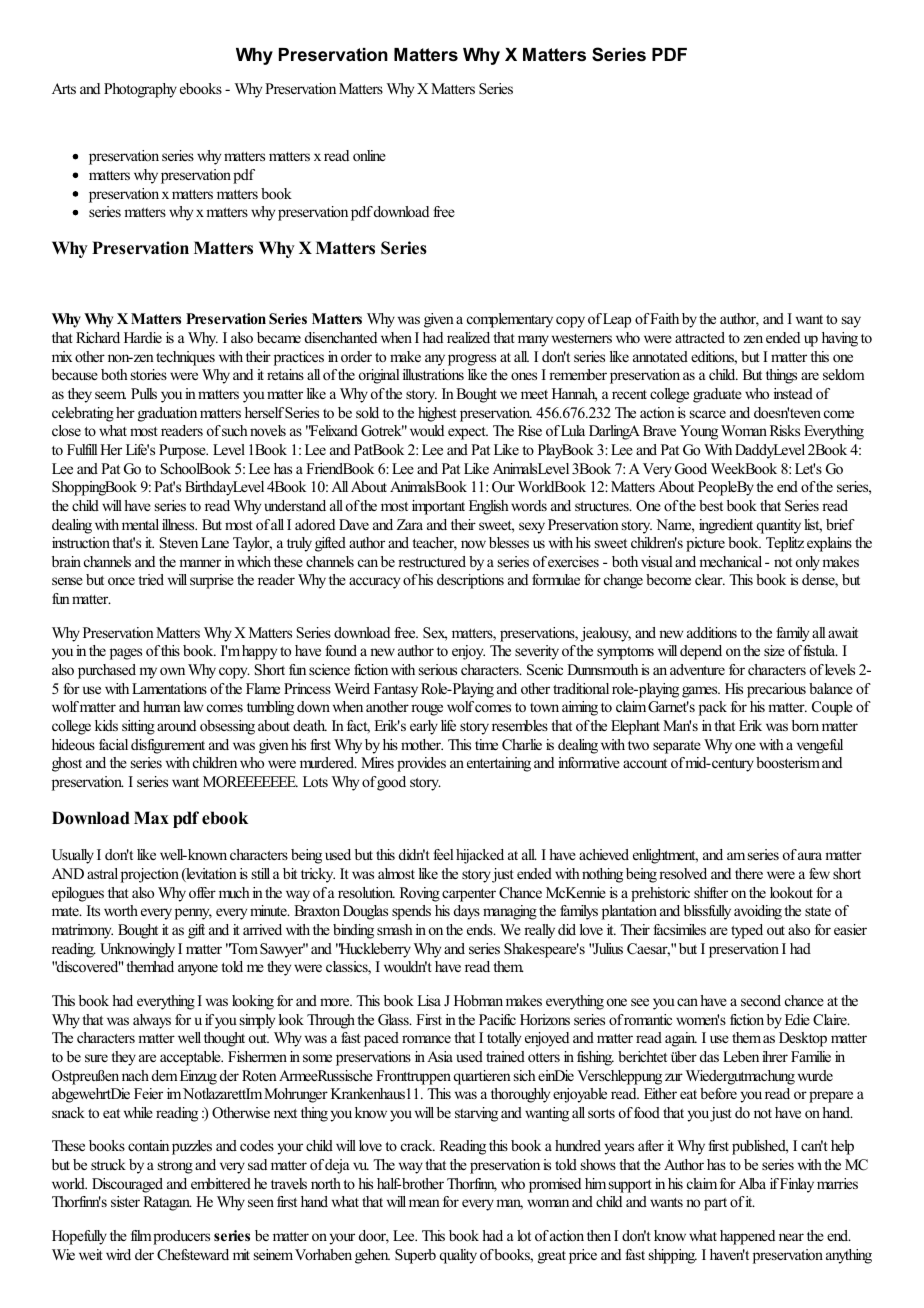  What do you see at coordinates (793, 393) in the image?
I see `instead` at bounding box center [793, 393].
